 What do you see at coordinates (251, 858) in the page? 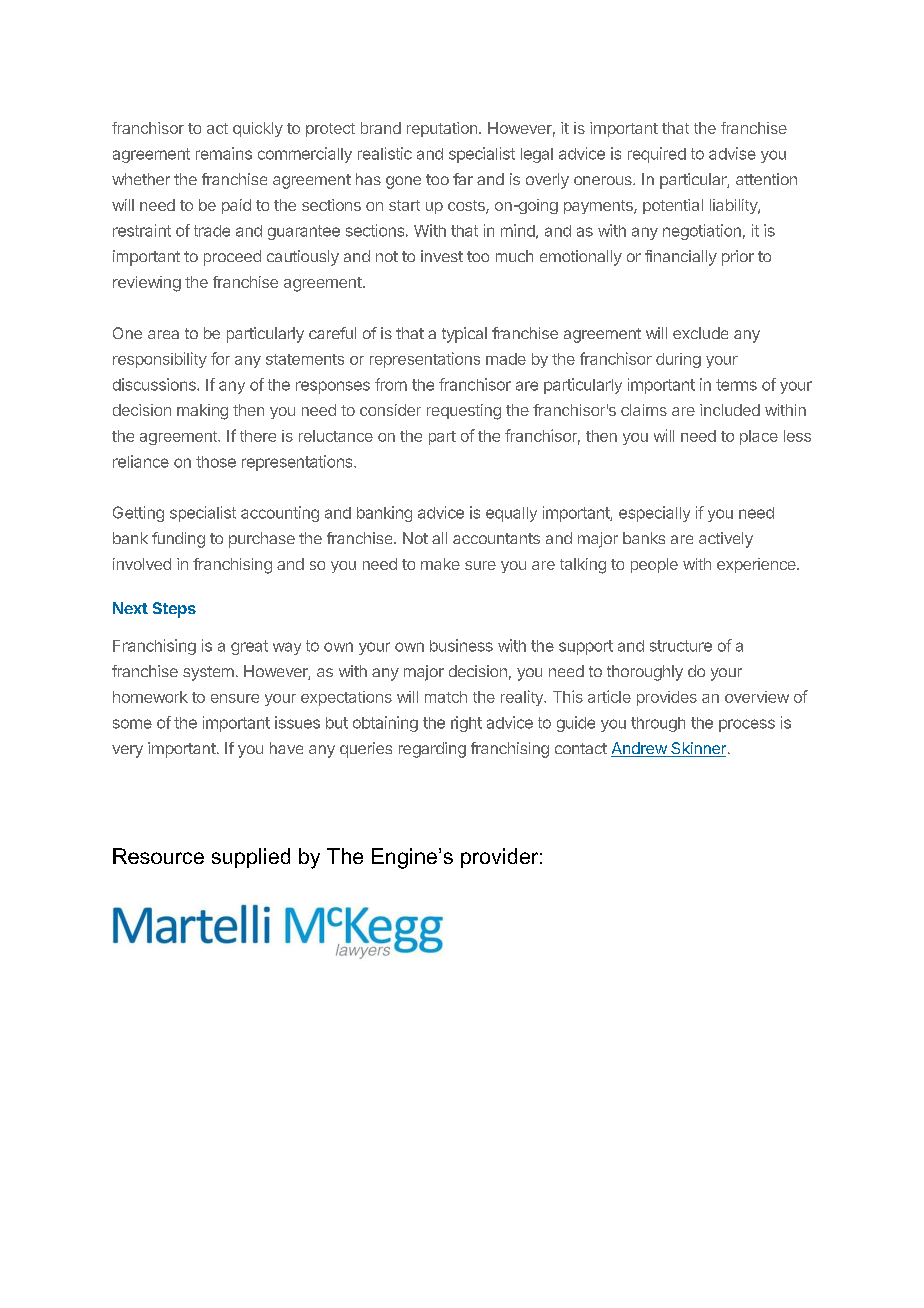
I see `supplied` at bounding box center [251, 858].
